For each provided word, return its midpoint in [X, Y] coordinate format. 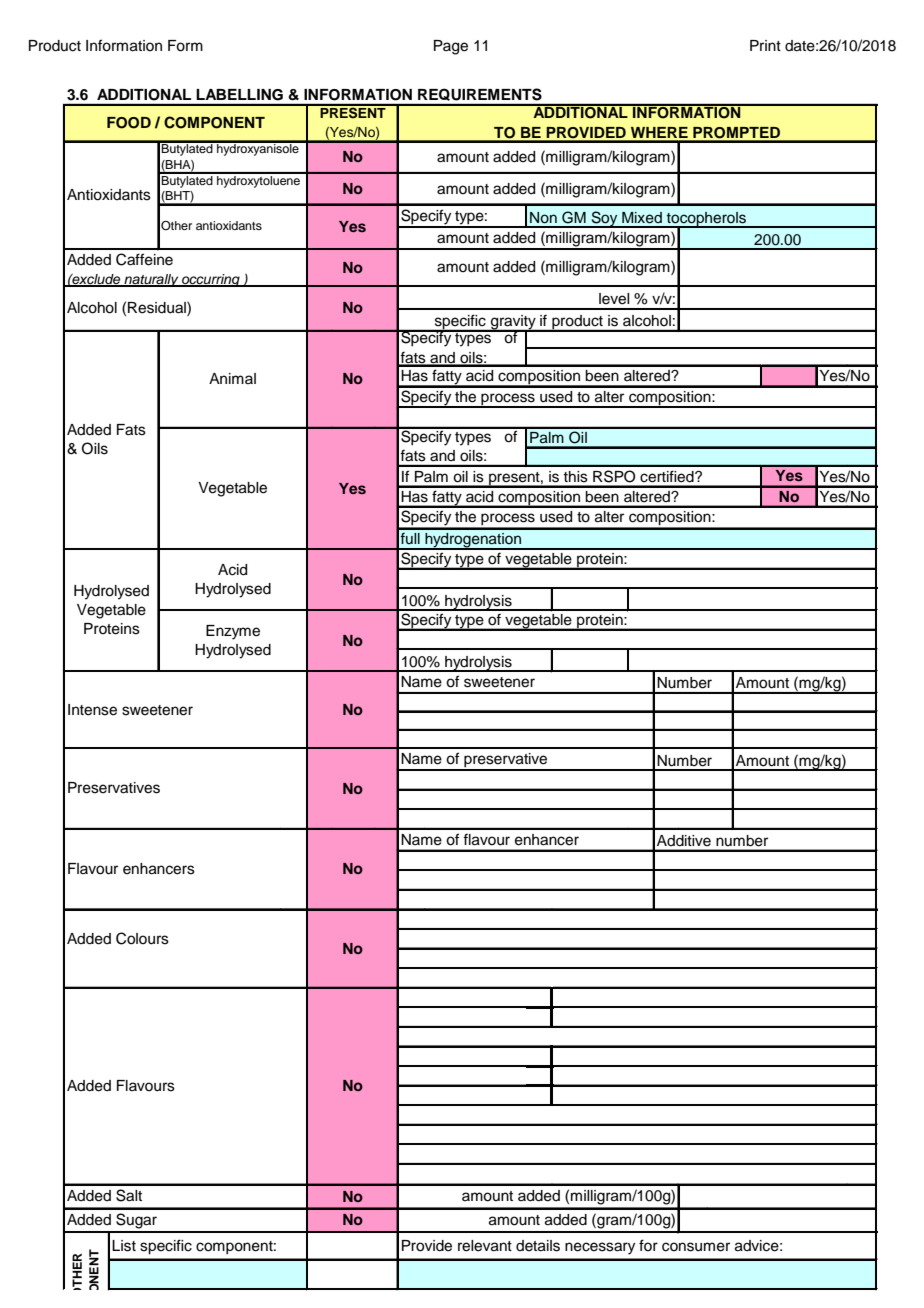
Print [765, 45]
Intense [92, 710]
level [614, 299]
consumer [696, 1247]
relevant [485, 1246]
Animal [232, 378]
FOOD [129, 123]
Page [451, 47]
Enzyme [233, 632]
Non [543, 218]
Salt [129, 1195]
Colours [142, 938]
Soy [604, 219]
